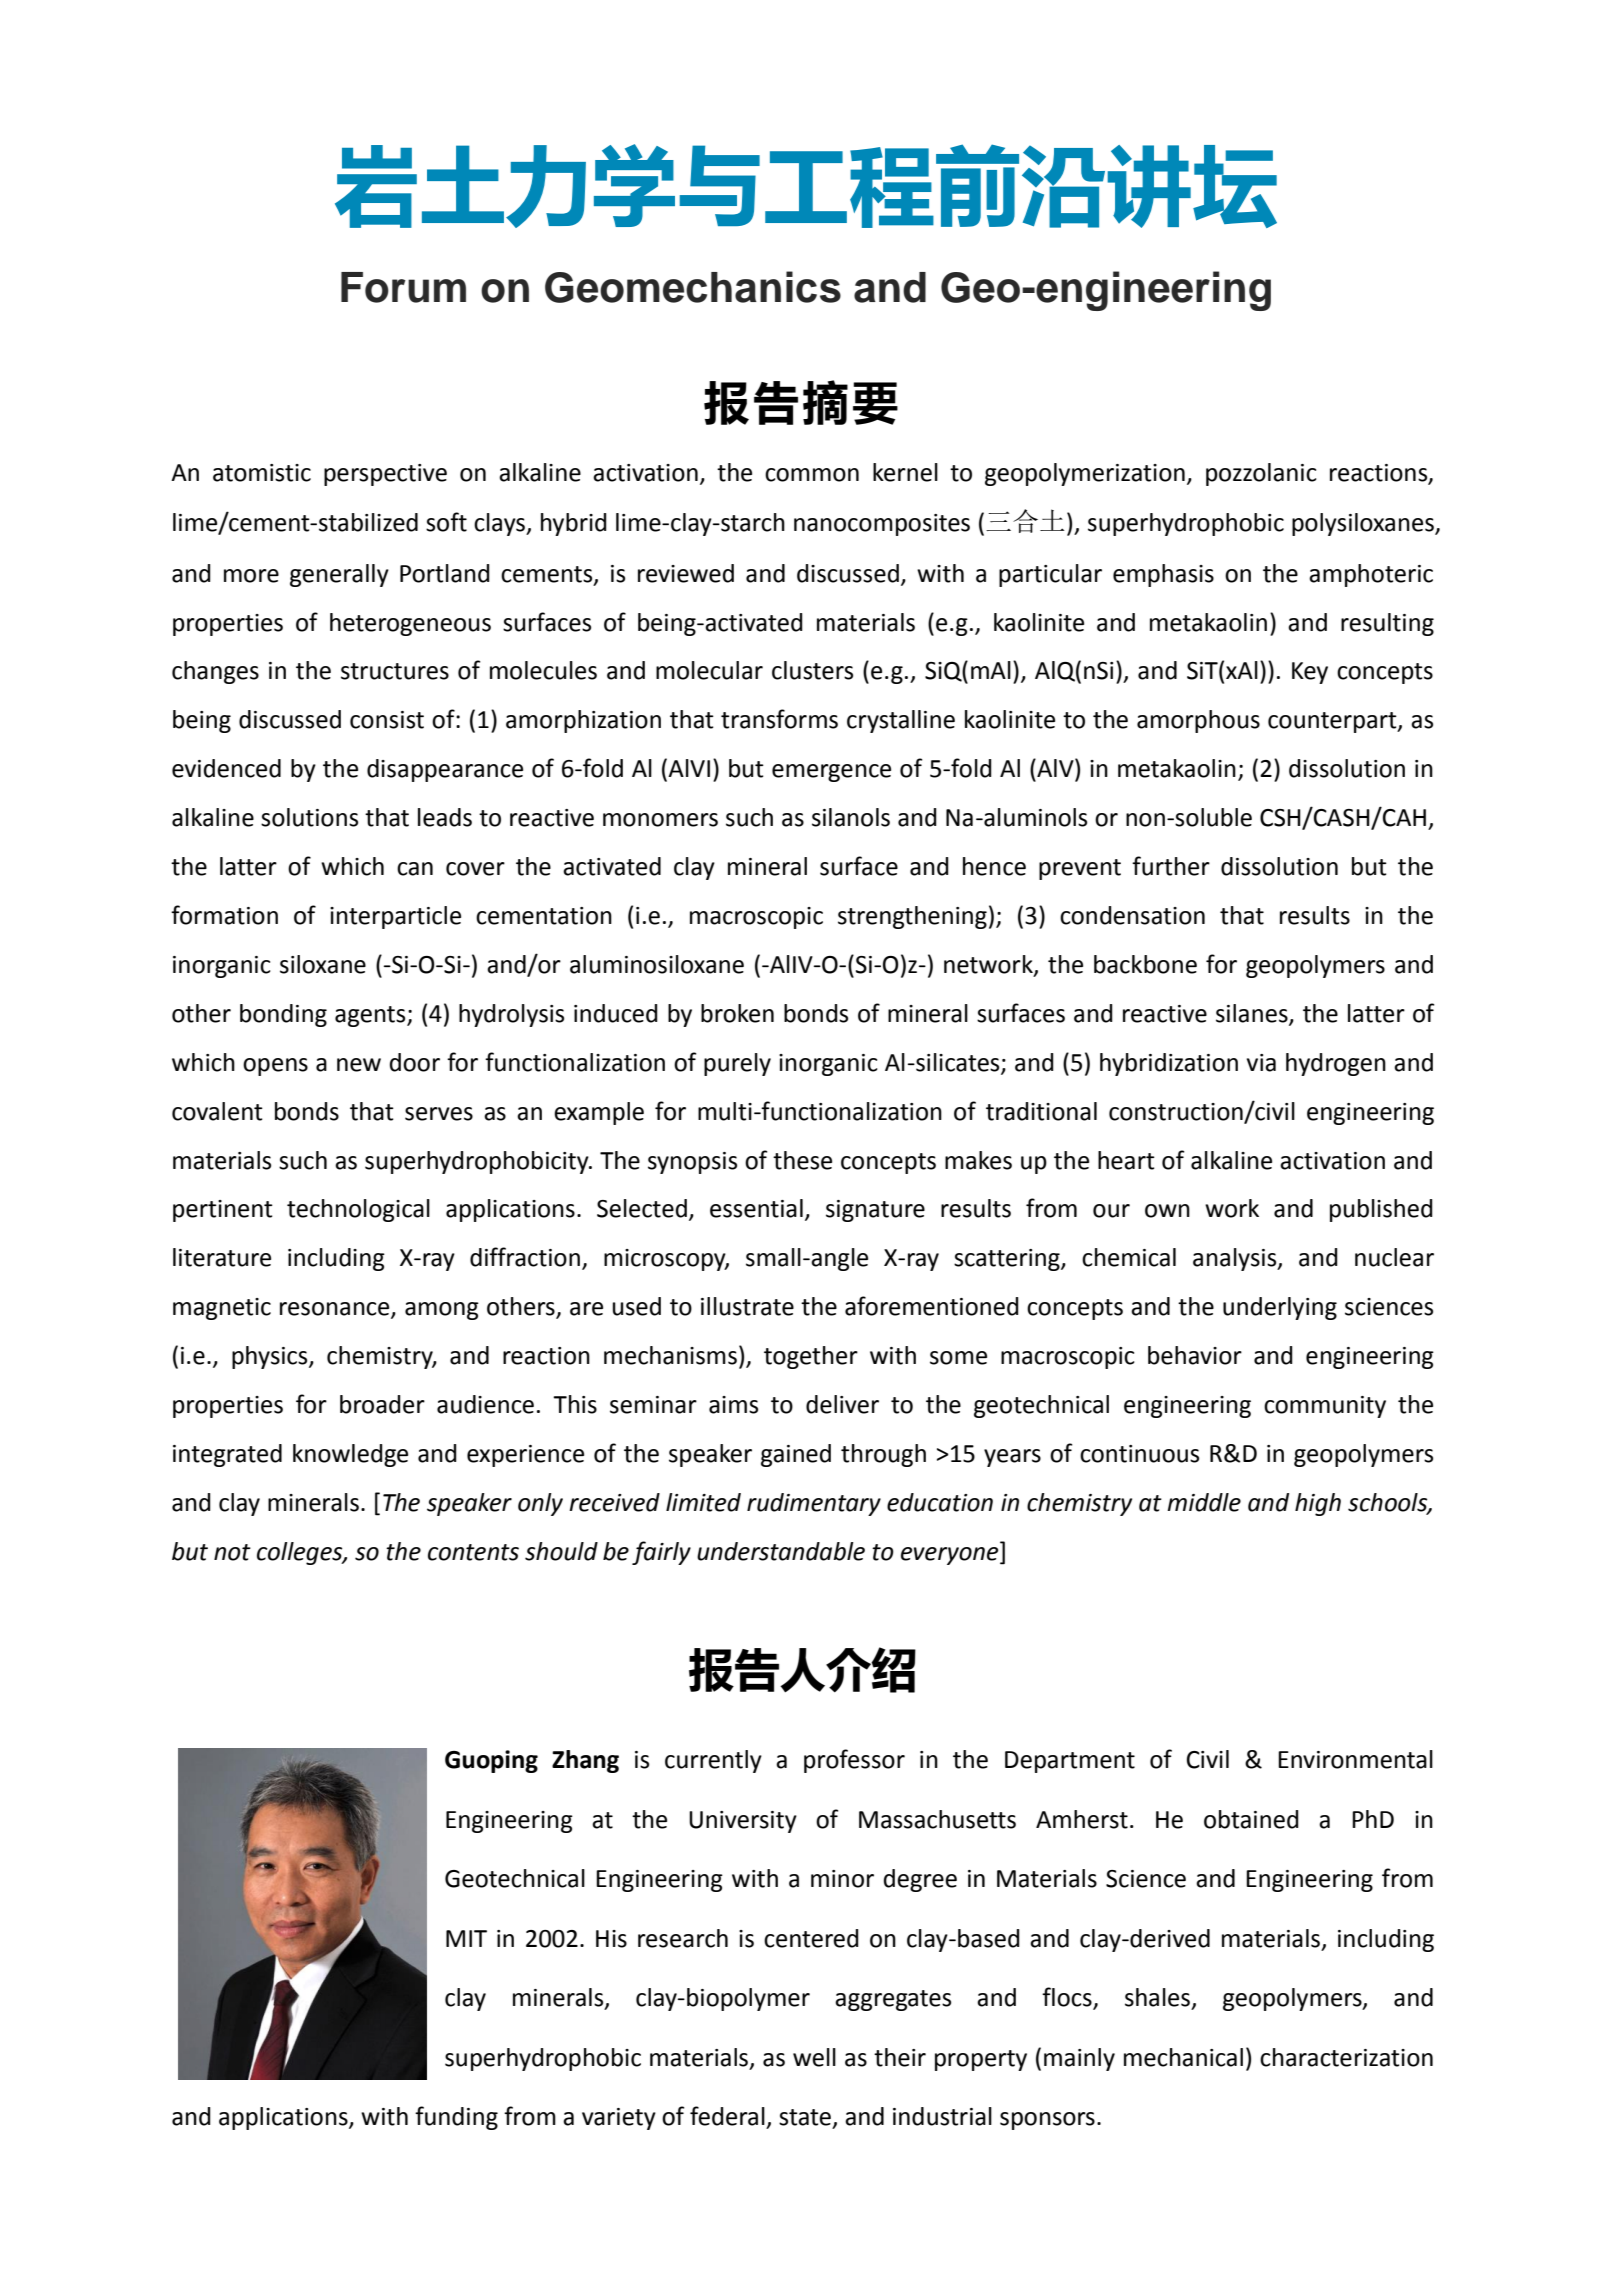 This page has width=1606, height=2271. Describe the element at coordinates (456, 2118) in the page. I see `funding` at that location.
